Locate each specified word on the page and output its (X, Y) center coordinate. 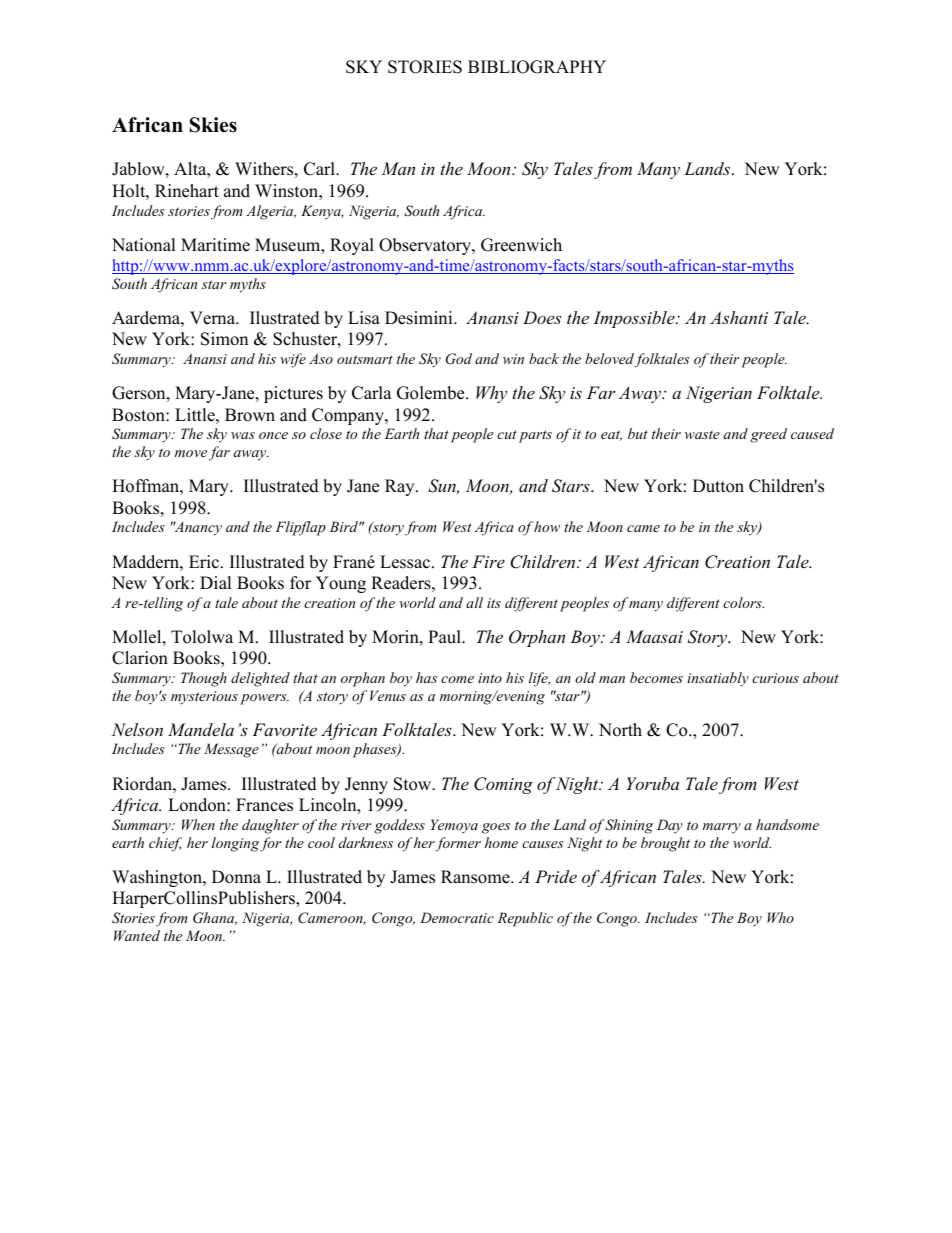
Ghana (215, 918)
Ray (401, 487)
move (191, 453)
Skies (213, 125)
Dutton (718, 486)
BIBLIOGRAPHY (537, 67)
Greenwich (521, 245)
